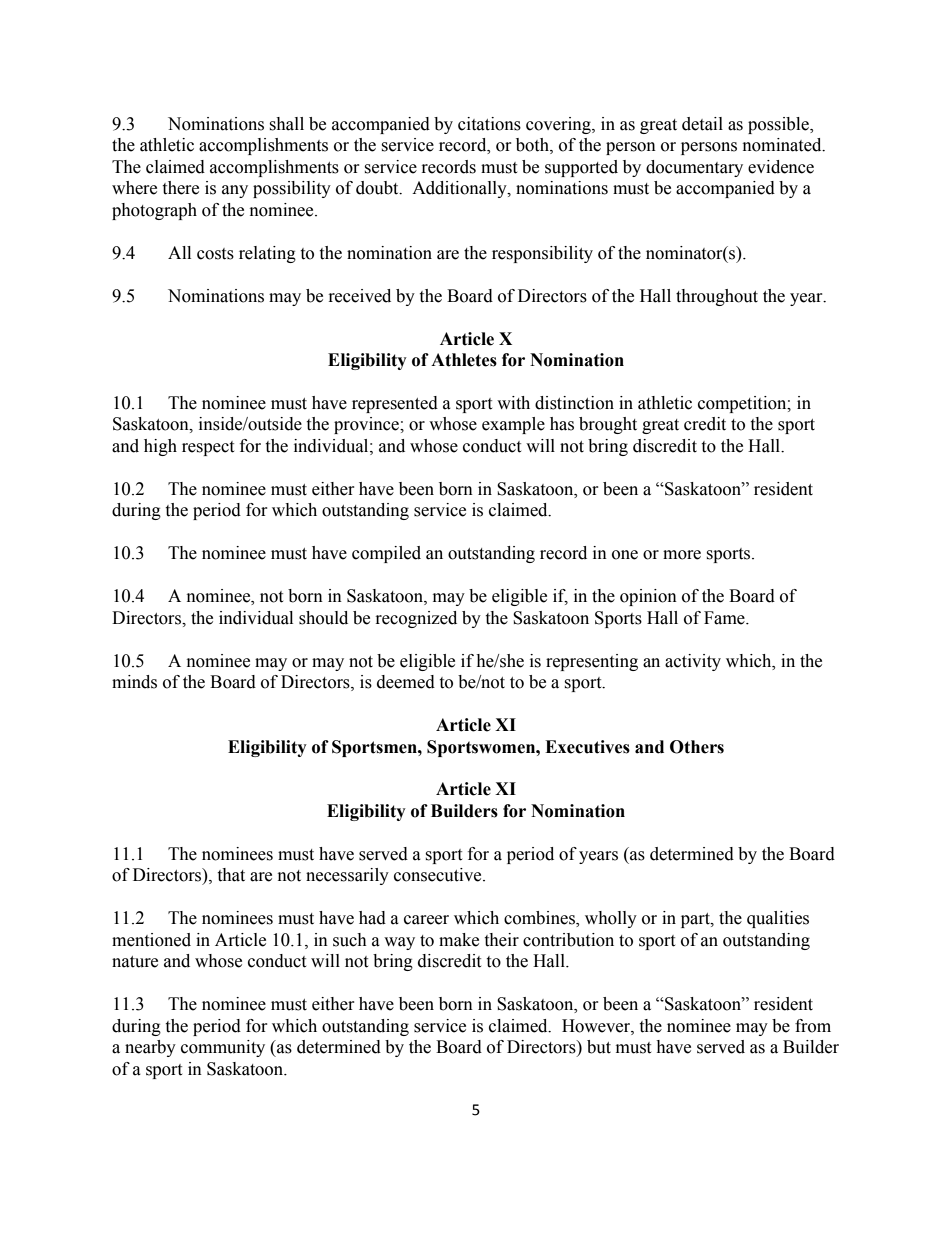 This page has width=952, height=1233. Describe the element at coordinates (725, 618) in the page. I see `Fame` at that location.
